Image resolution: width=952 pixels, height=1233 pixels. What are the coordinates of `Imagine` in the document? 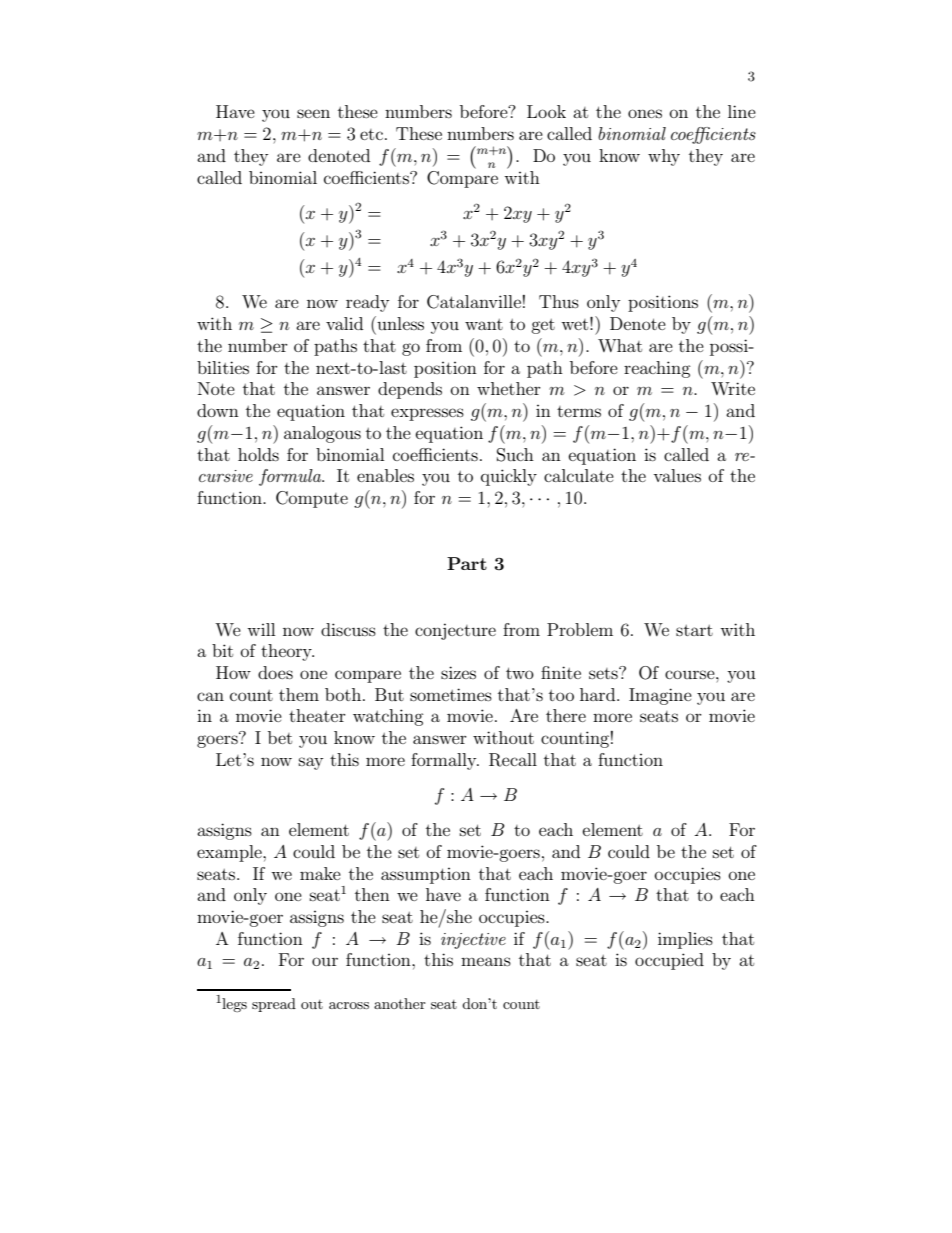 It's located at (660, 696).
